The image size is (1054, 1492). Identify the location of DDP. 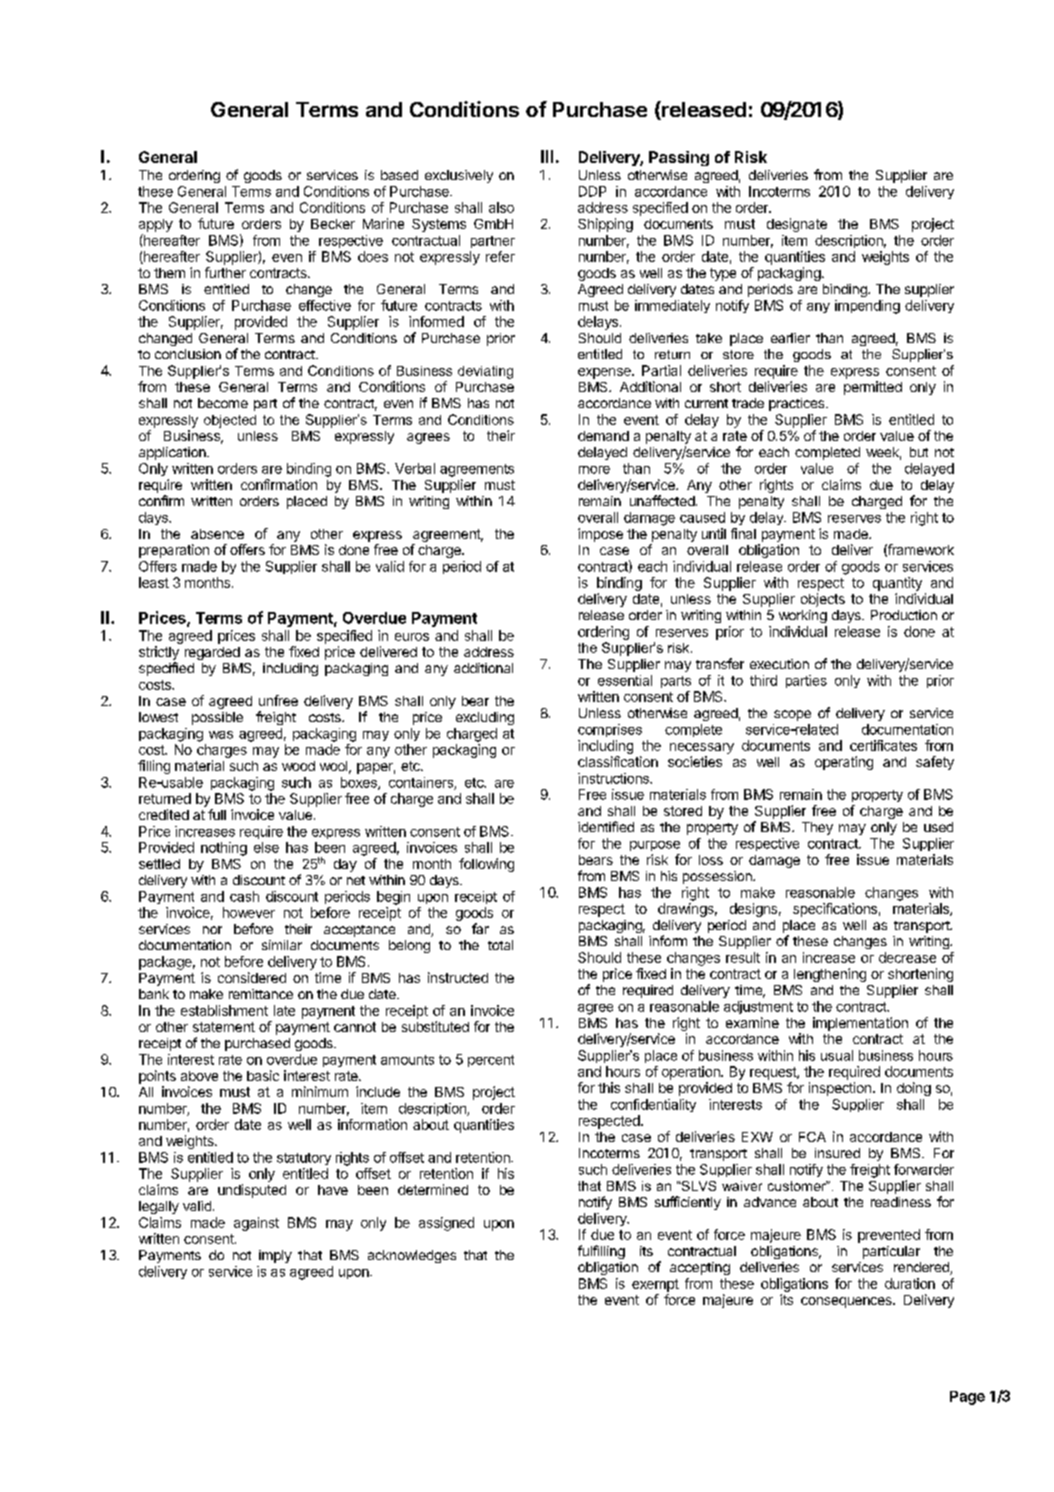
(592, 191).
